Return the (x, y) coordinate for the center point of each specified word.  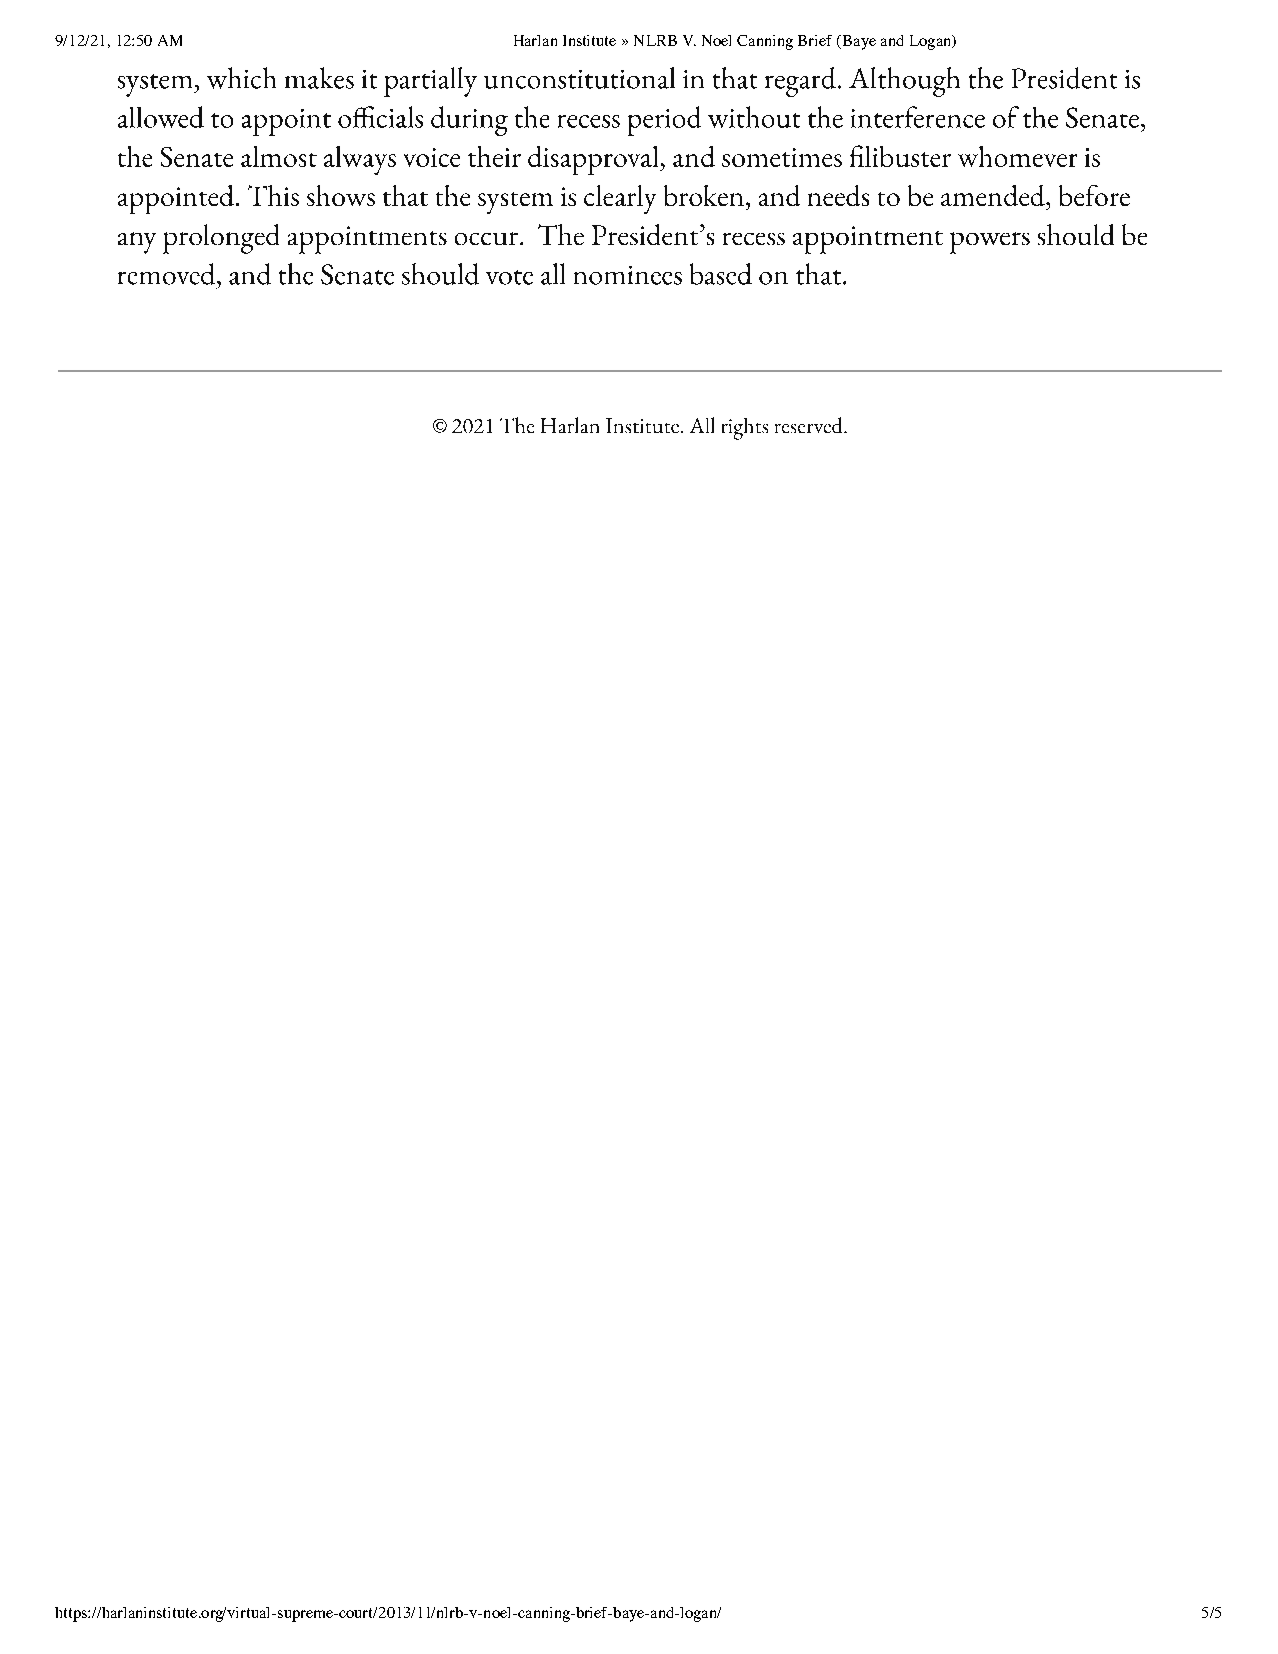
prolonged (221, 239)
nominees (628, 275)
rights (745, 429)
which (241, 78)
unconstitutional (579, 78)
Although (904, 82)
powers (990, 243)
